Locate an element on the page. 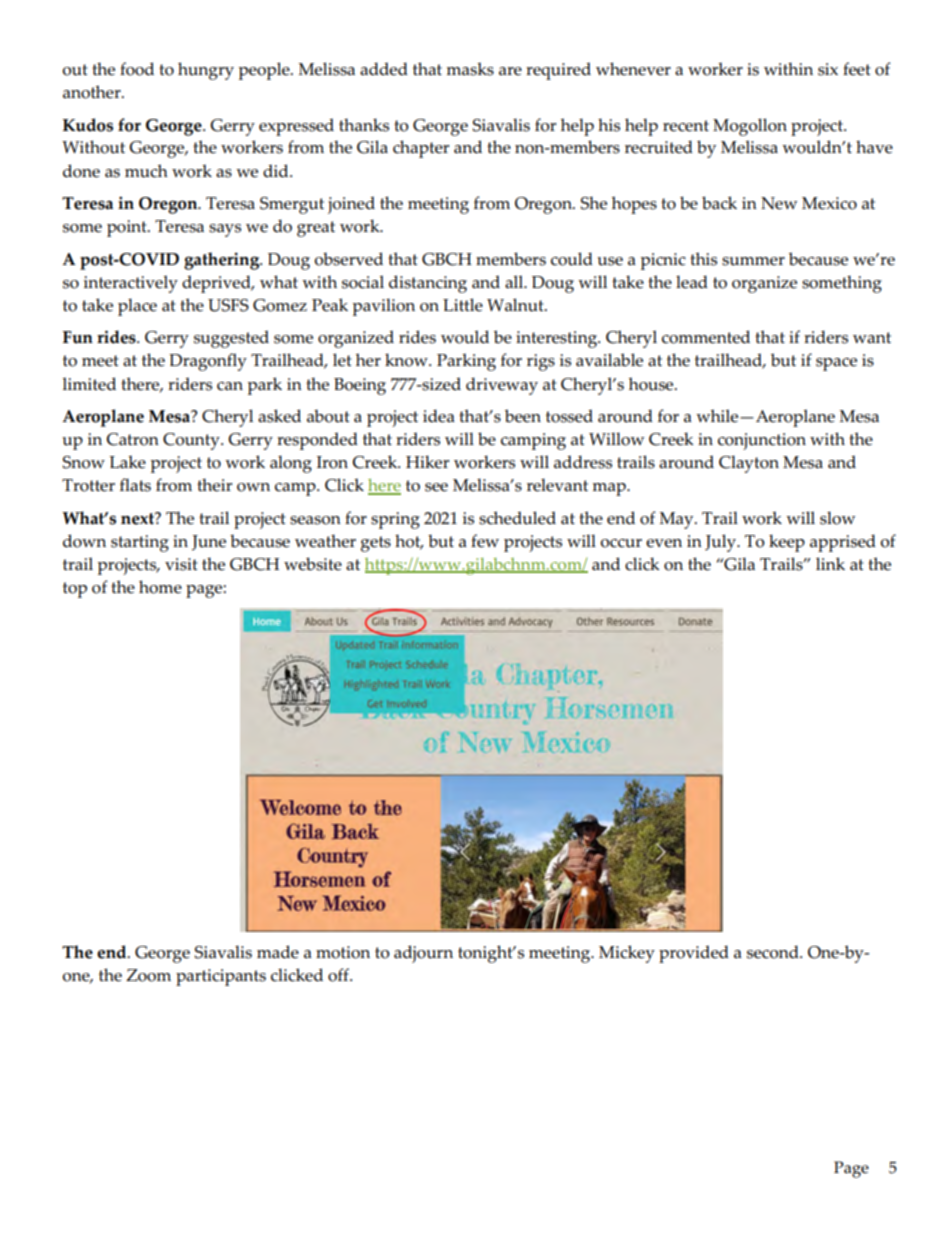 This document has width=952, height=1233. few is located at coordinates (485, 541).
